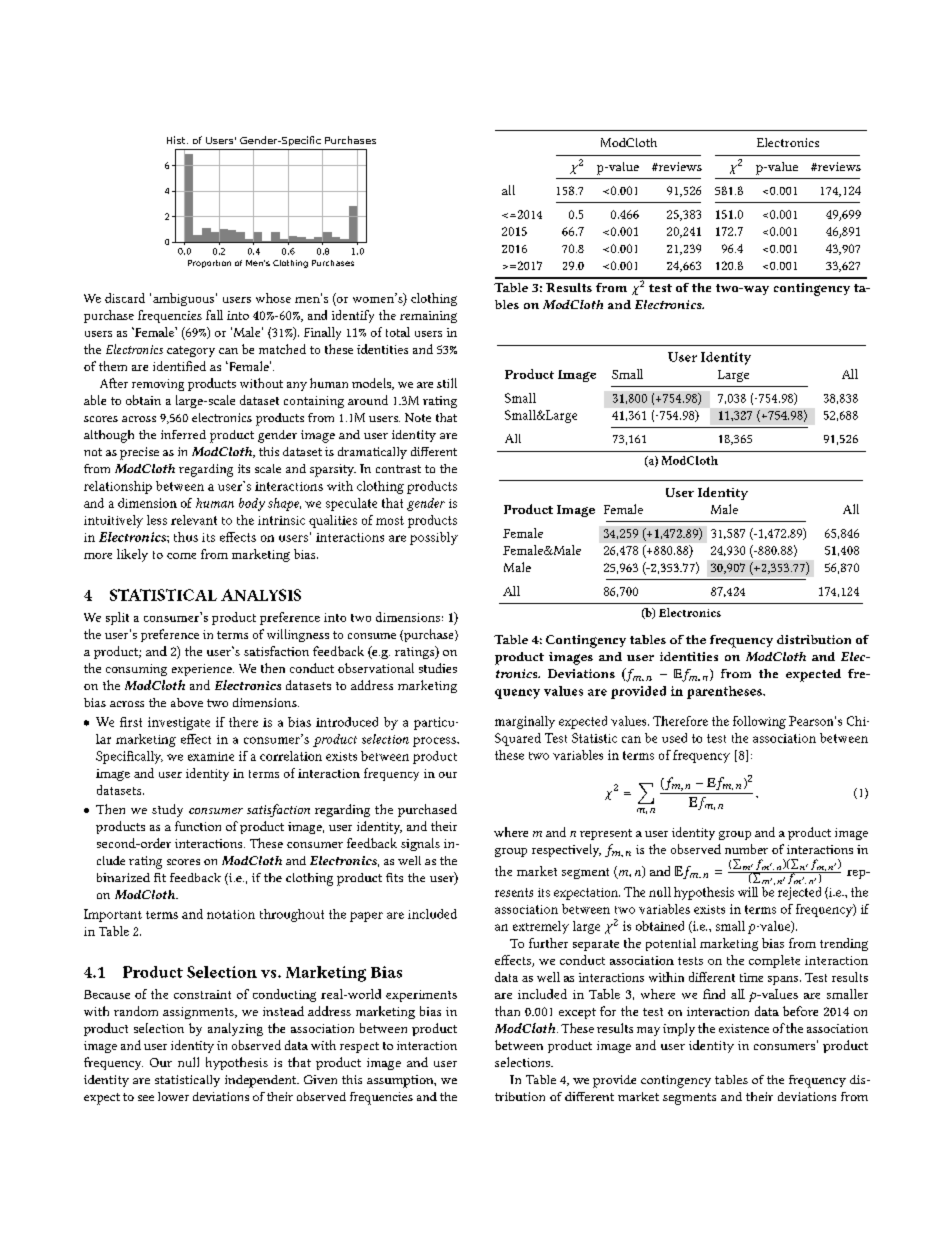 This image has height=1233, width=952. I want to click on following, so click(759, 722).
